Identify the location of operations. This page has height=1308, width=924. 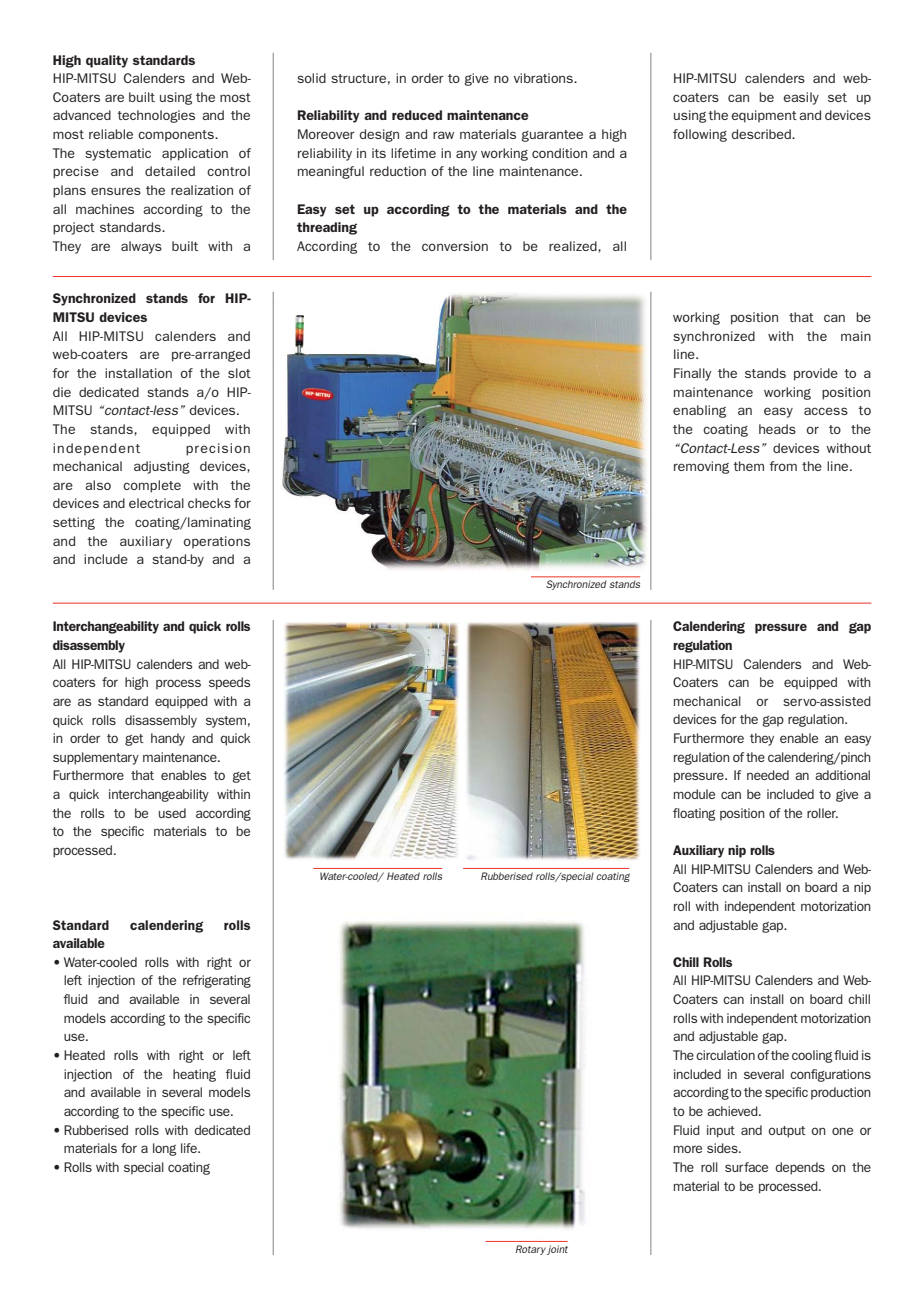
(217, 542).
